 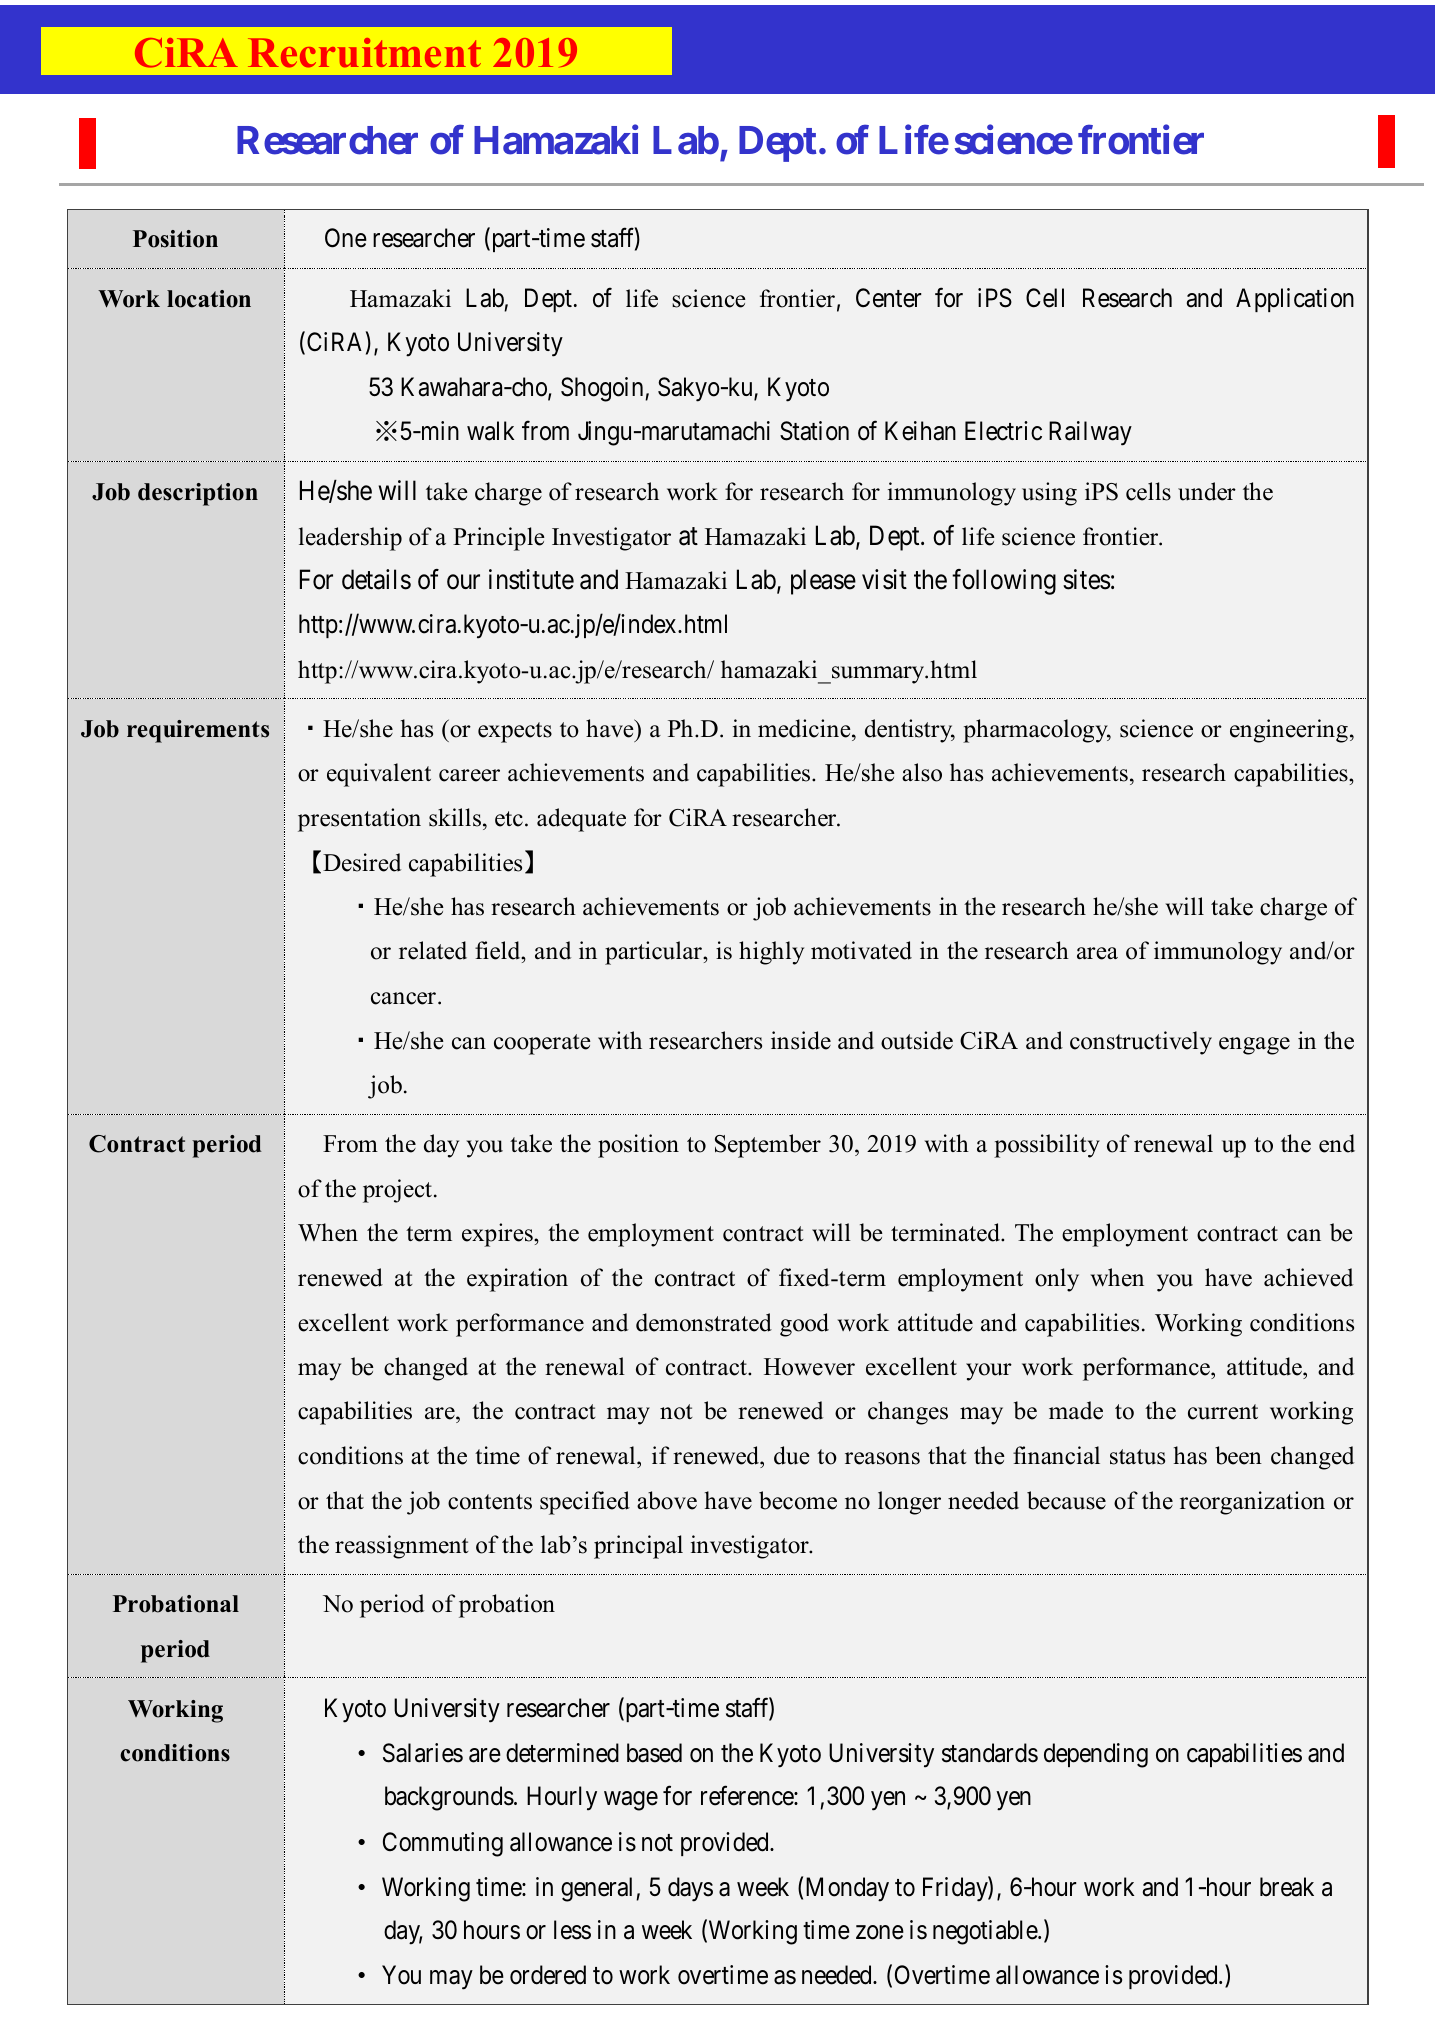 What do you see at coordinates (443, 1844) in the image?
I see `Commuting` at bounding box center [443, 1844].
